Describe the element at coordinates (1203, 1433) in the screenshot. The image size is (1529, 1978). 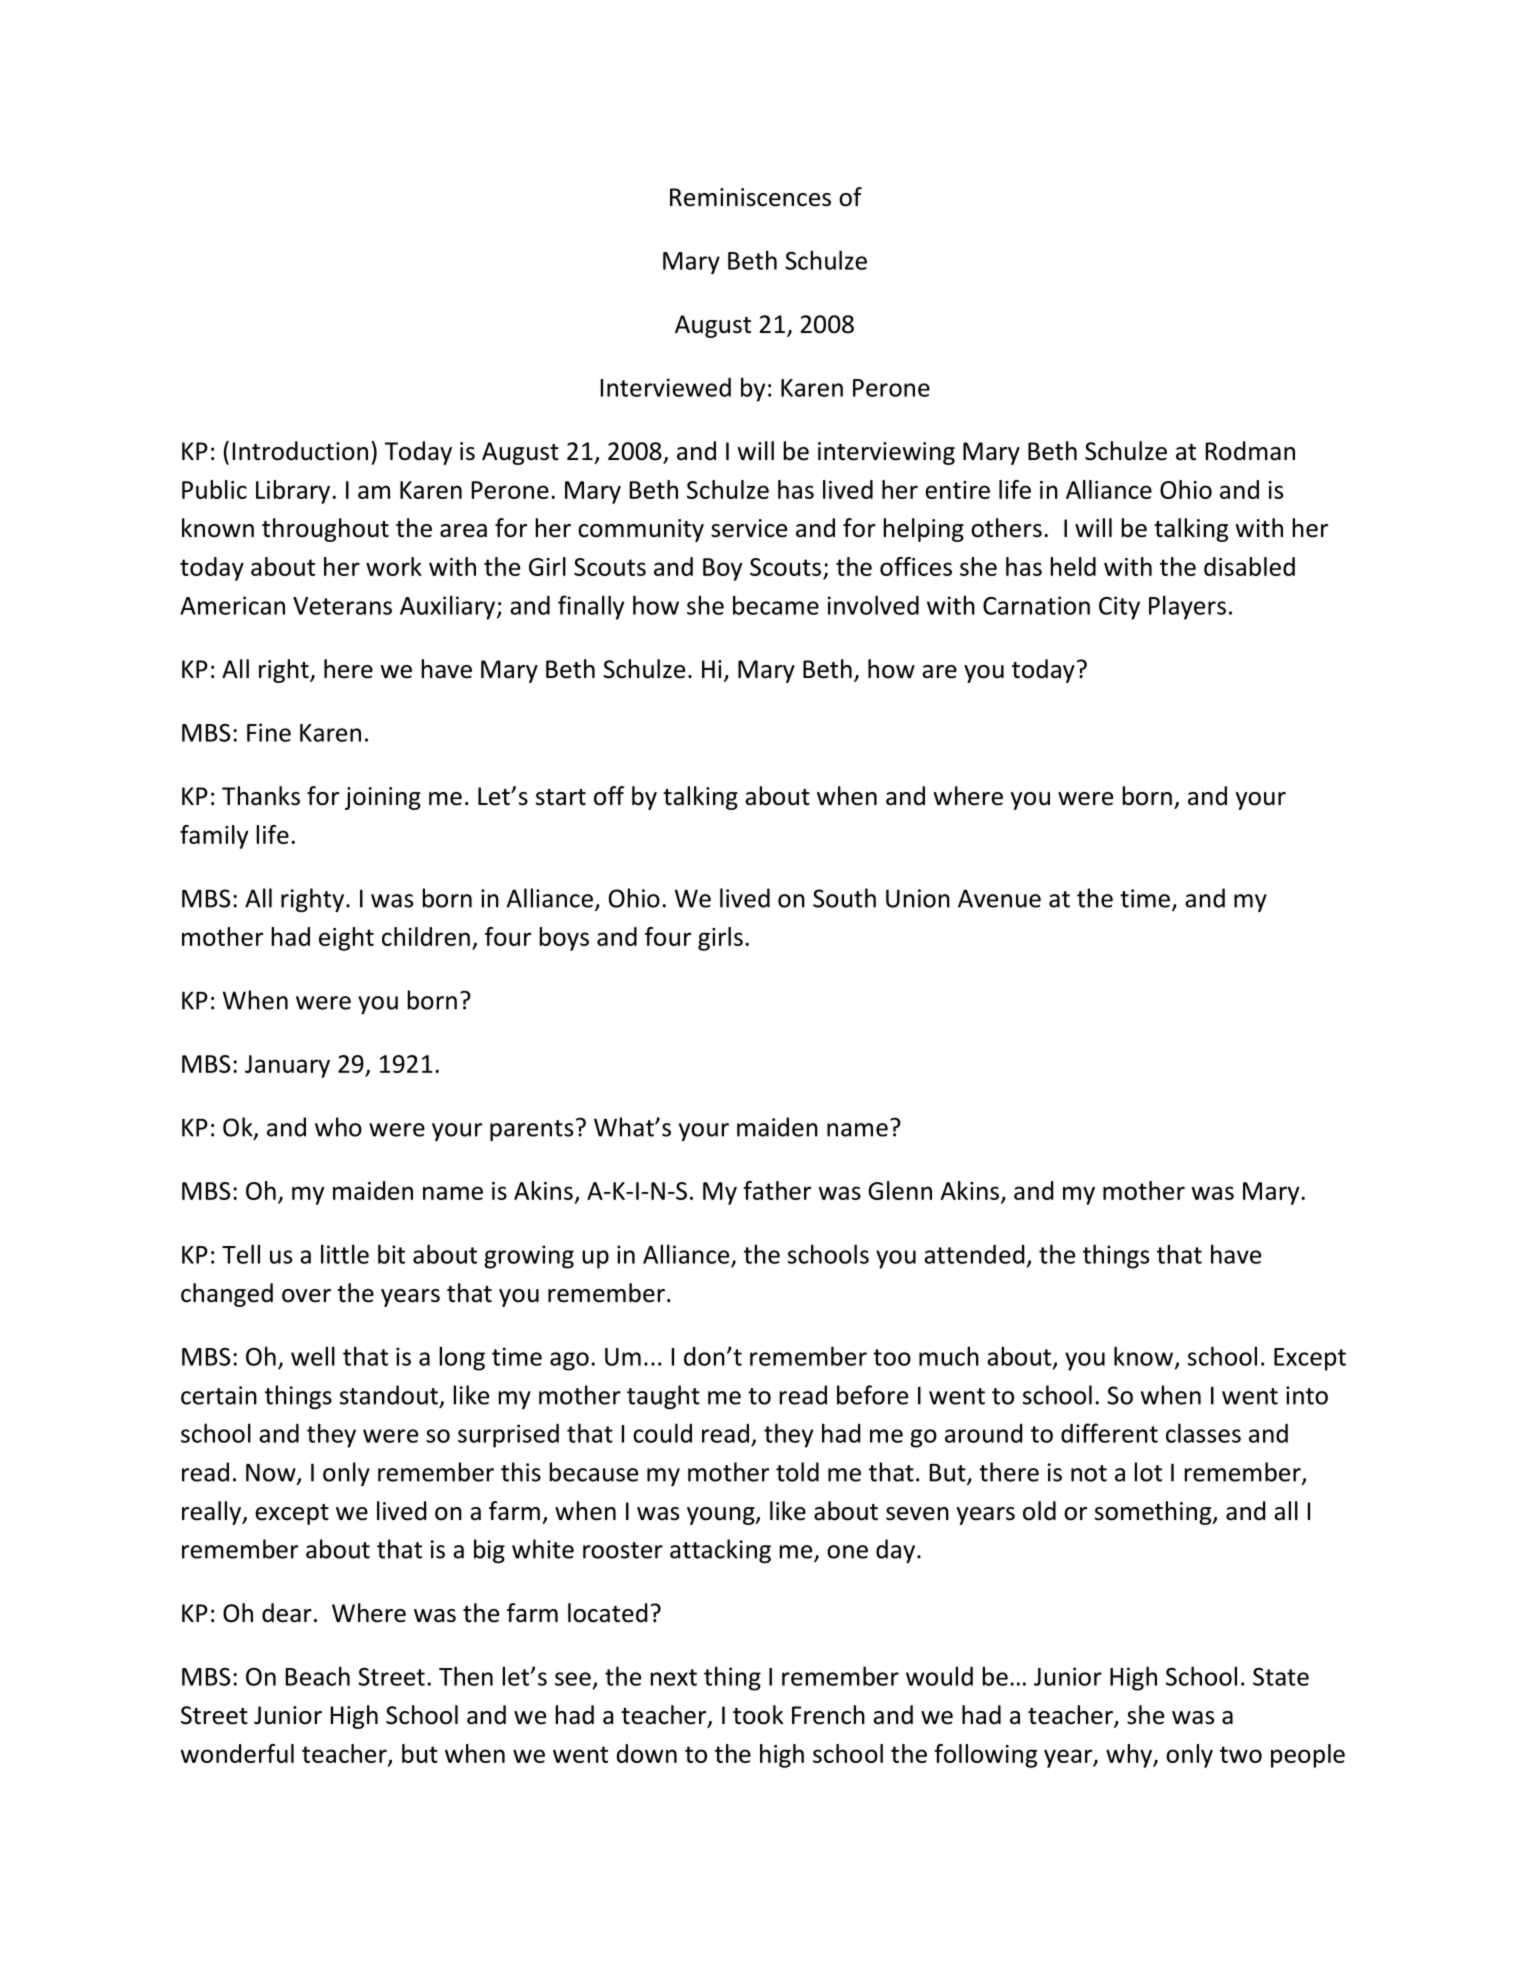
I see `classes` at that location.
